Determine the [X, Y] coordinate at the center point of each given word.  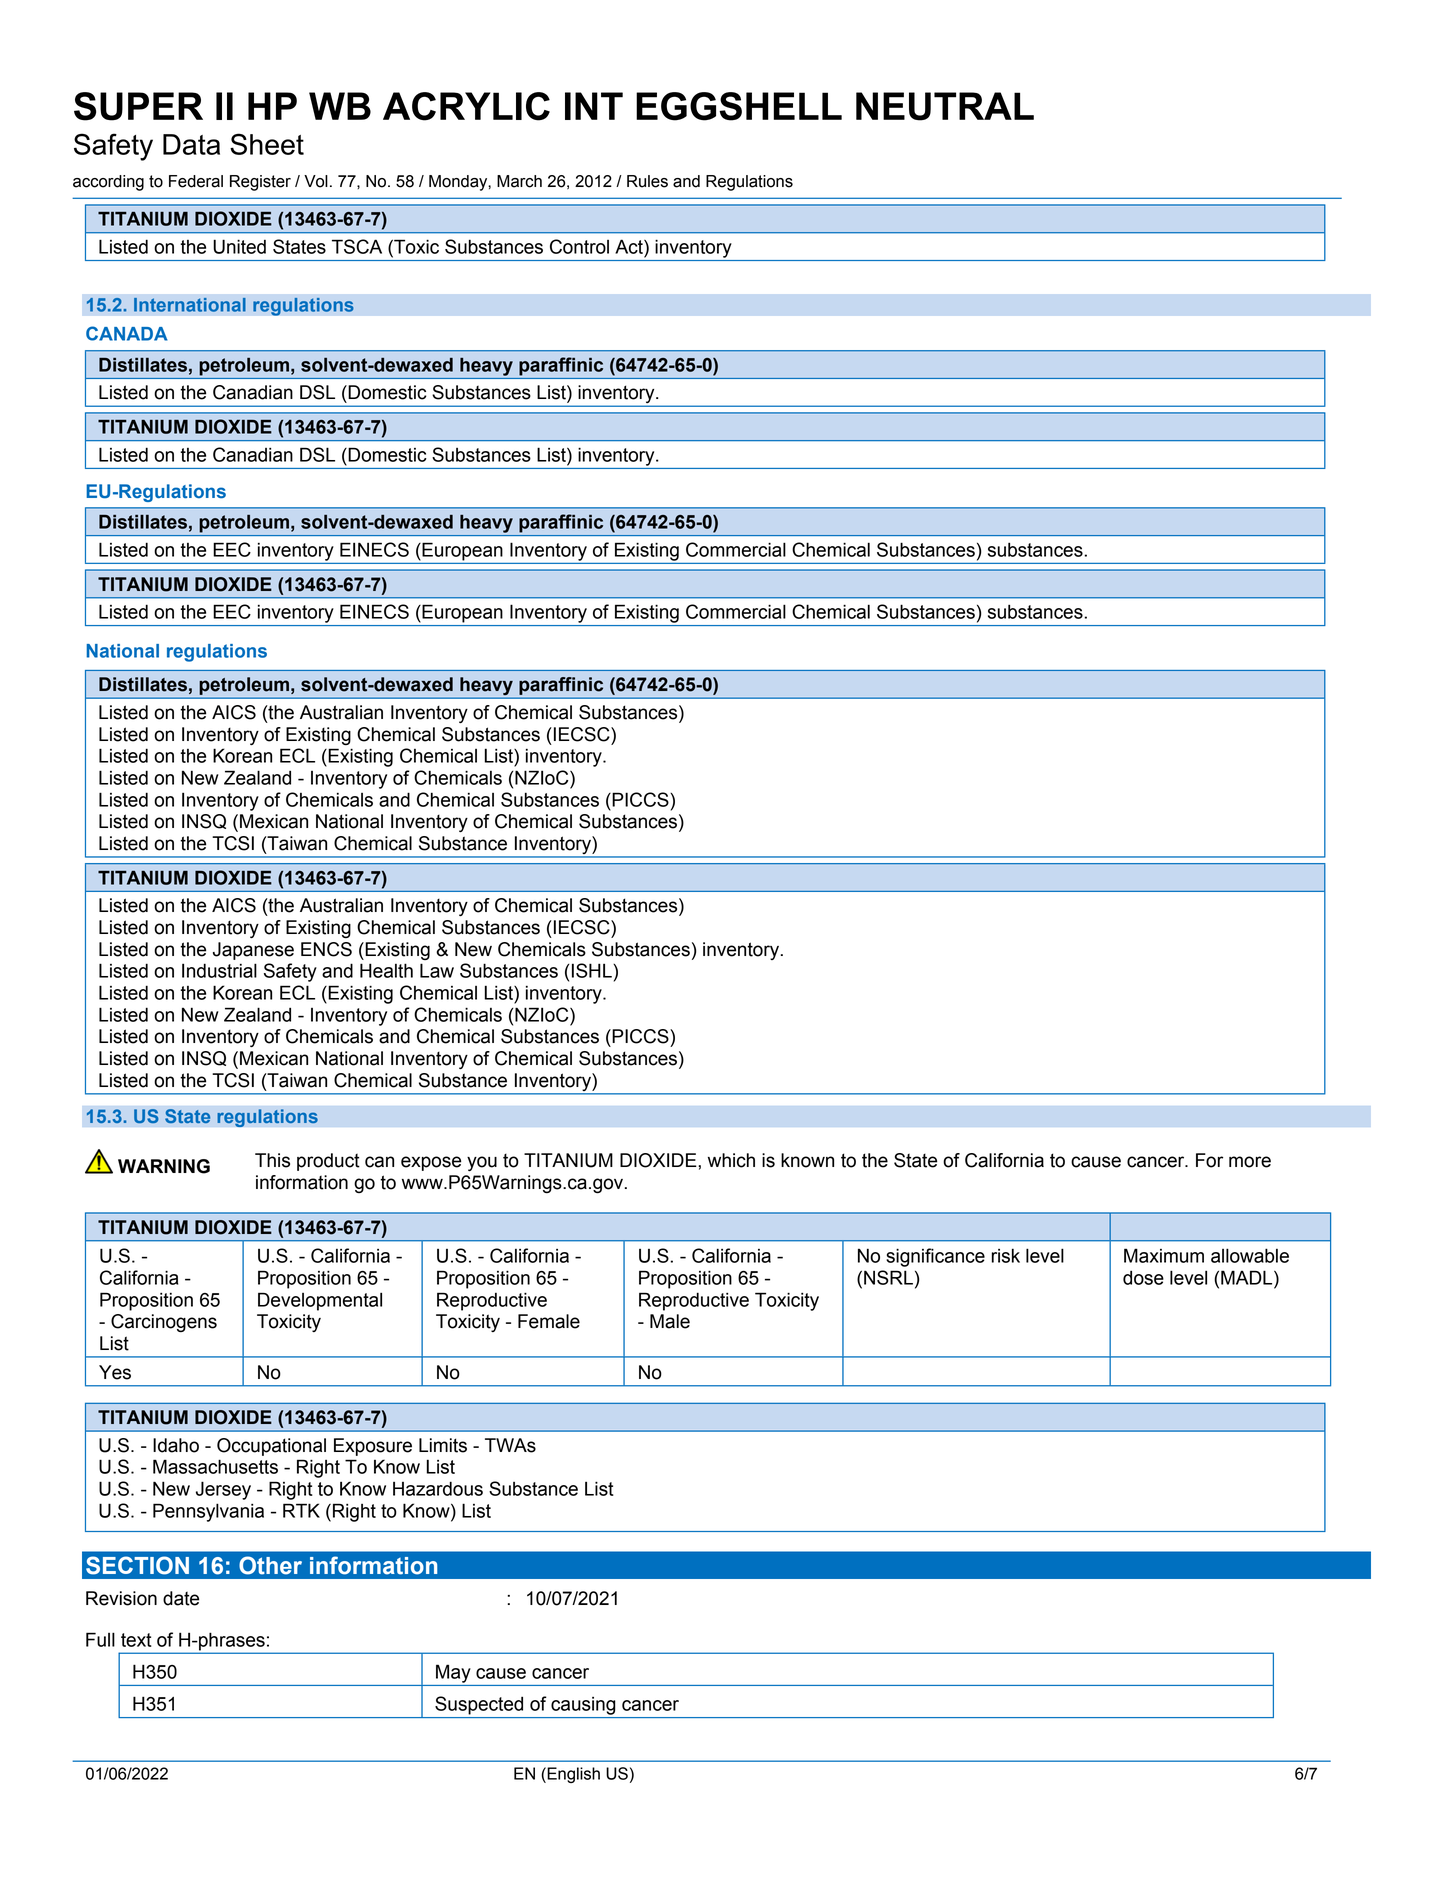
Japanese [253, 951]
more [1250, 1162]
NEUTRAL [945, 106]
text [136, 1640]
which [731, 1160]
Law [437, 970]
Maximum [1164, 1255]
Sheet [267, 144]
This [272, 1160]
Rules [647, 181]
